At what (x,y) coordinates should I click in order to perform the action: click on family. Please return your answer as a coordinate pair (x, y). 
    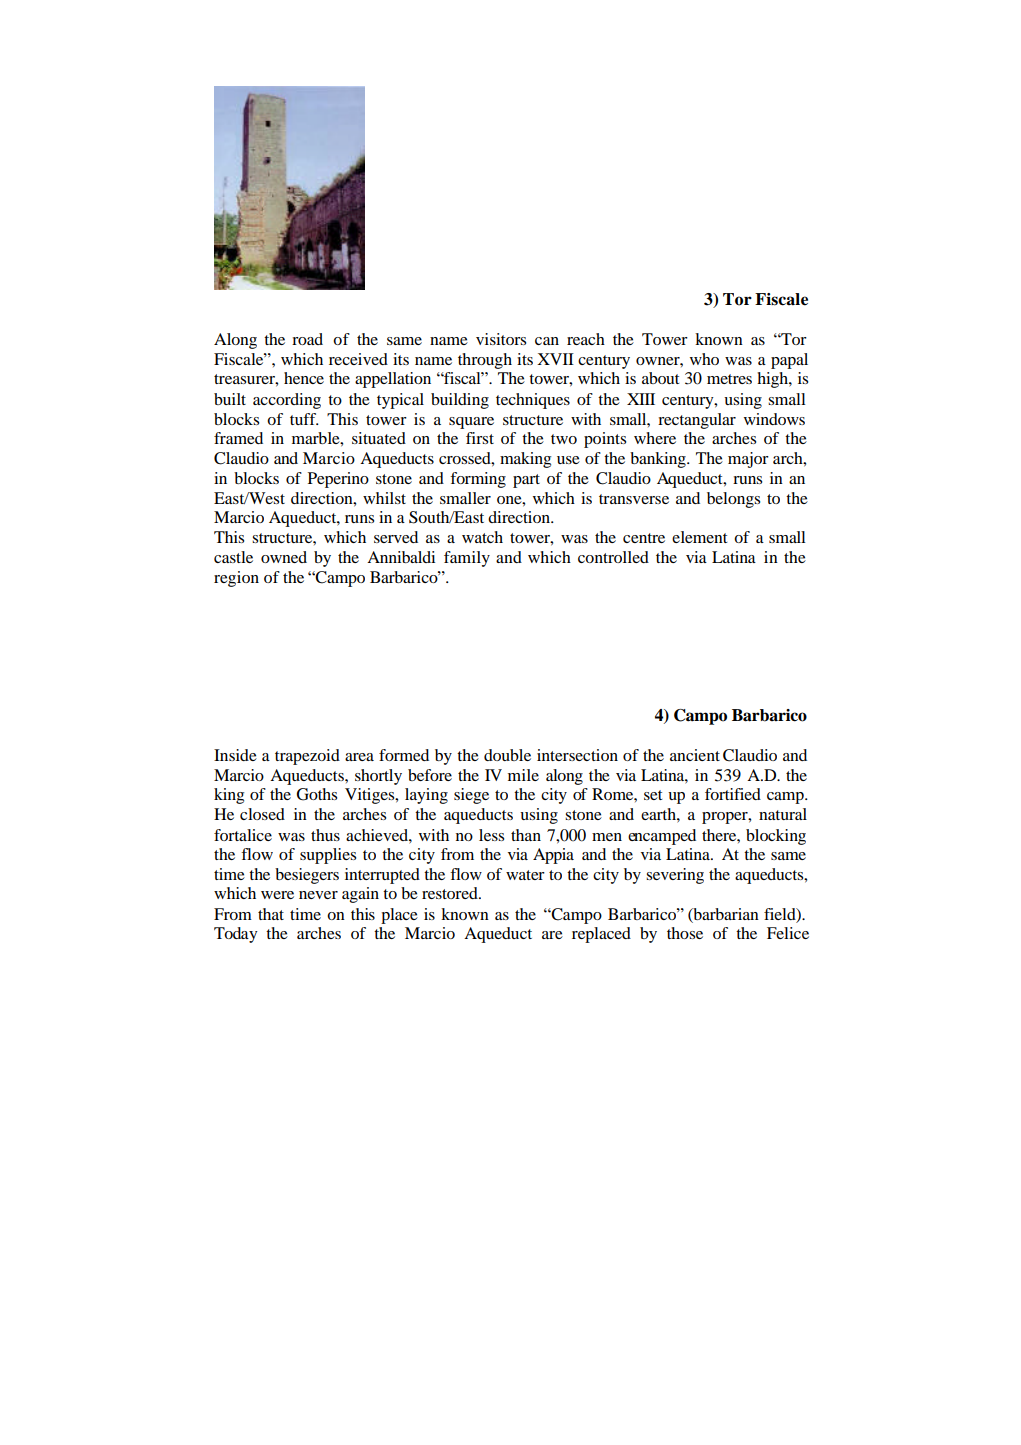
    Looking at the image, I should click on (467, 559).
